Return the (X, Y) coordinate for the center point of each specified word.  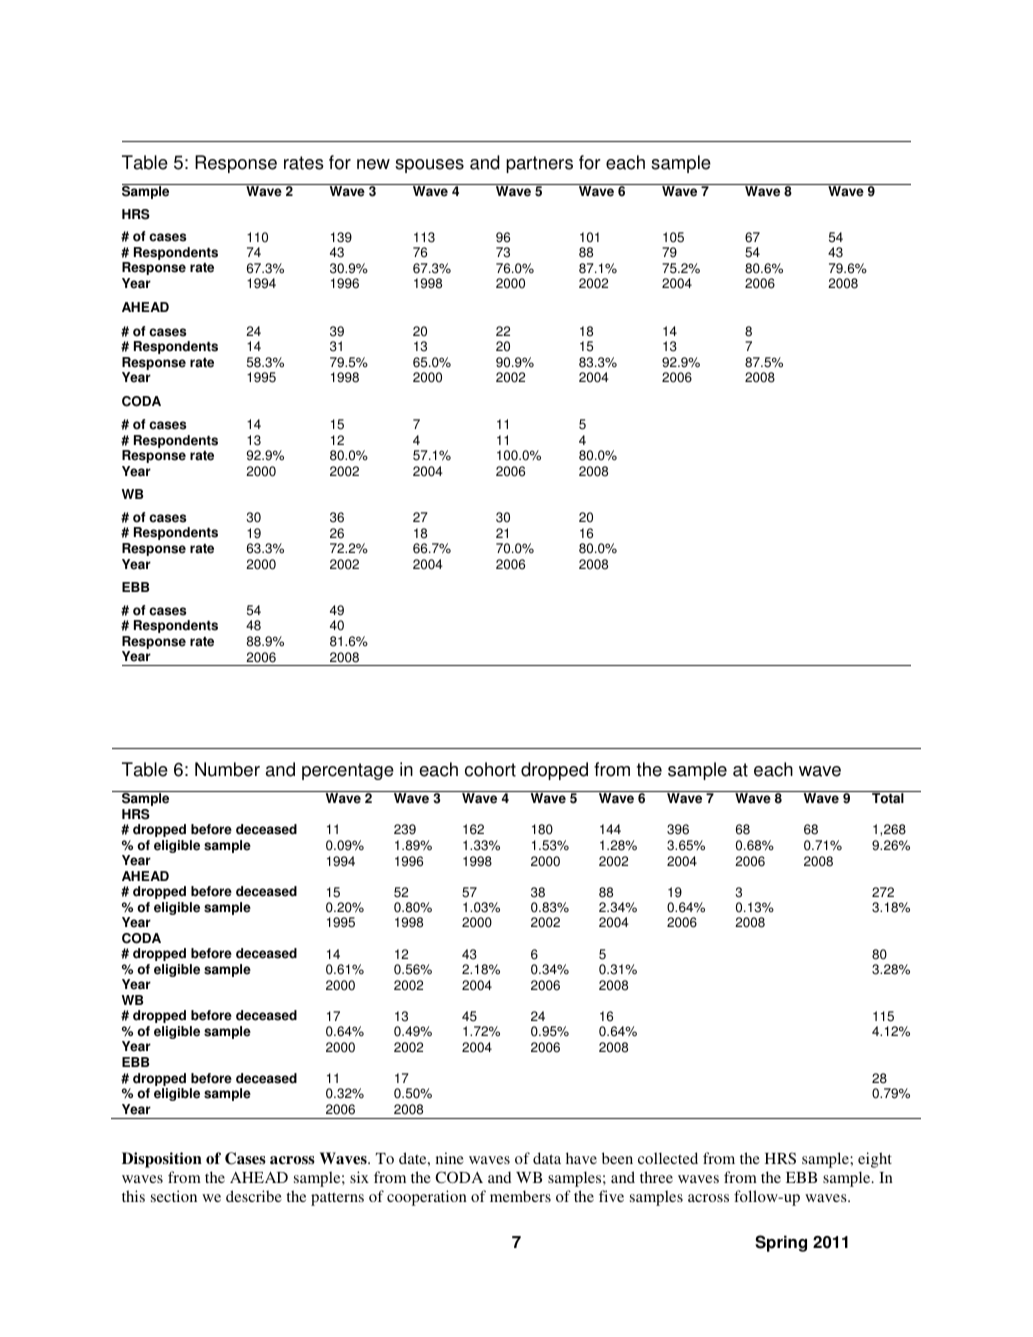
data (547, 1158)
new (373, 164)
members (520, 1196)
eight (875, 1160)
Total (888, 797)
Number (227, 769)
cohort (490, 769)
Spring (781, 1243)
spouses (429, 166)
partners (539, 164)
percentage (348, 771)
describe (254, 1196)
